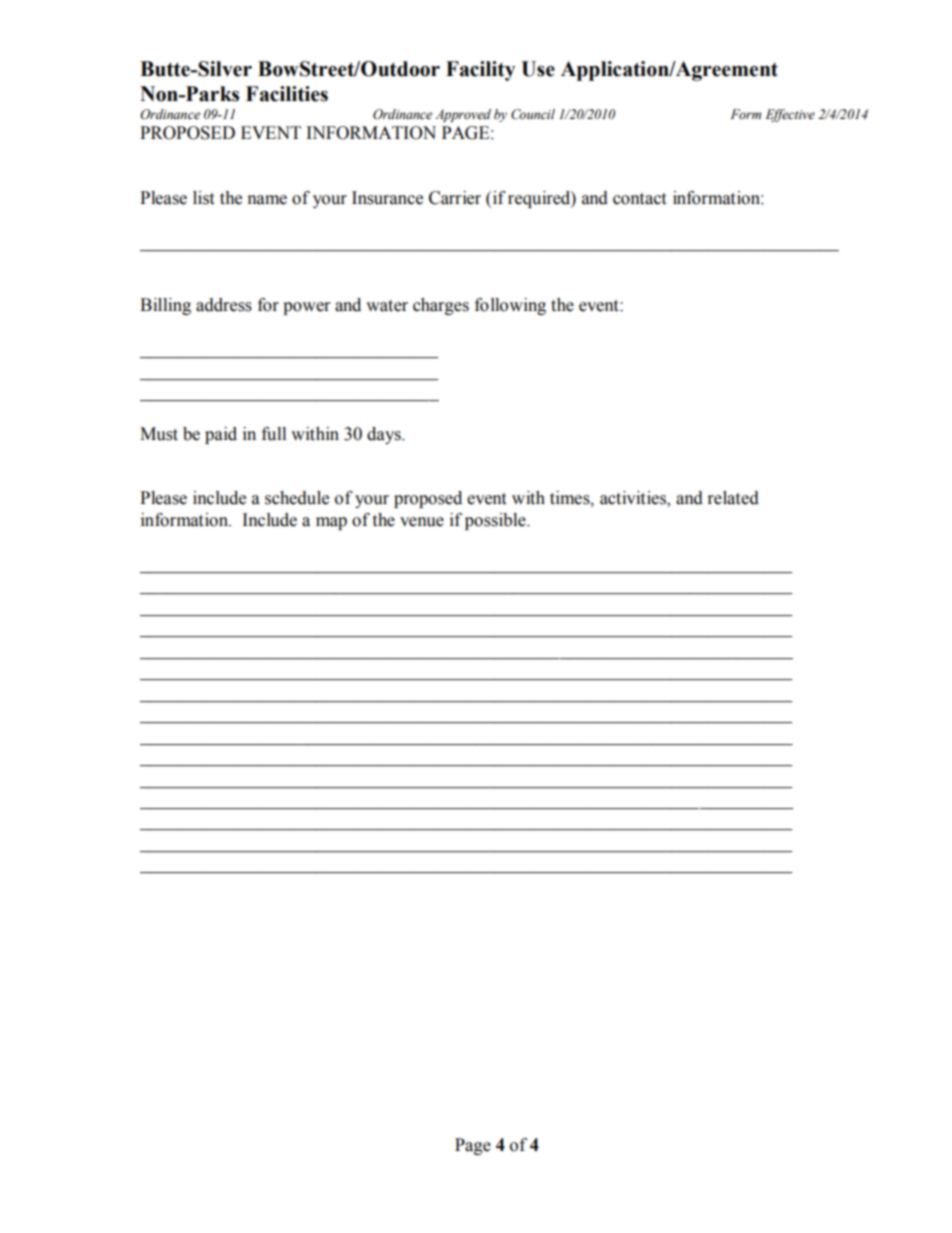 The image size is (952, 1233). What do you see at coordinates (496, 521) in the document?
I see `possible` at bounding box center [496, 521].
